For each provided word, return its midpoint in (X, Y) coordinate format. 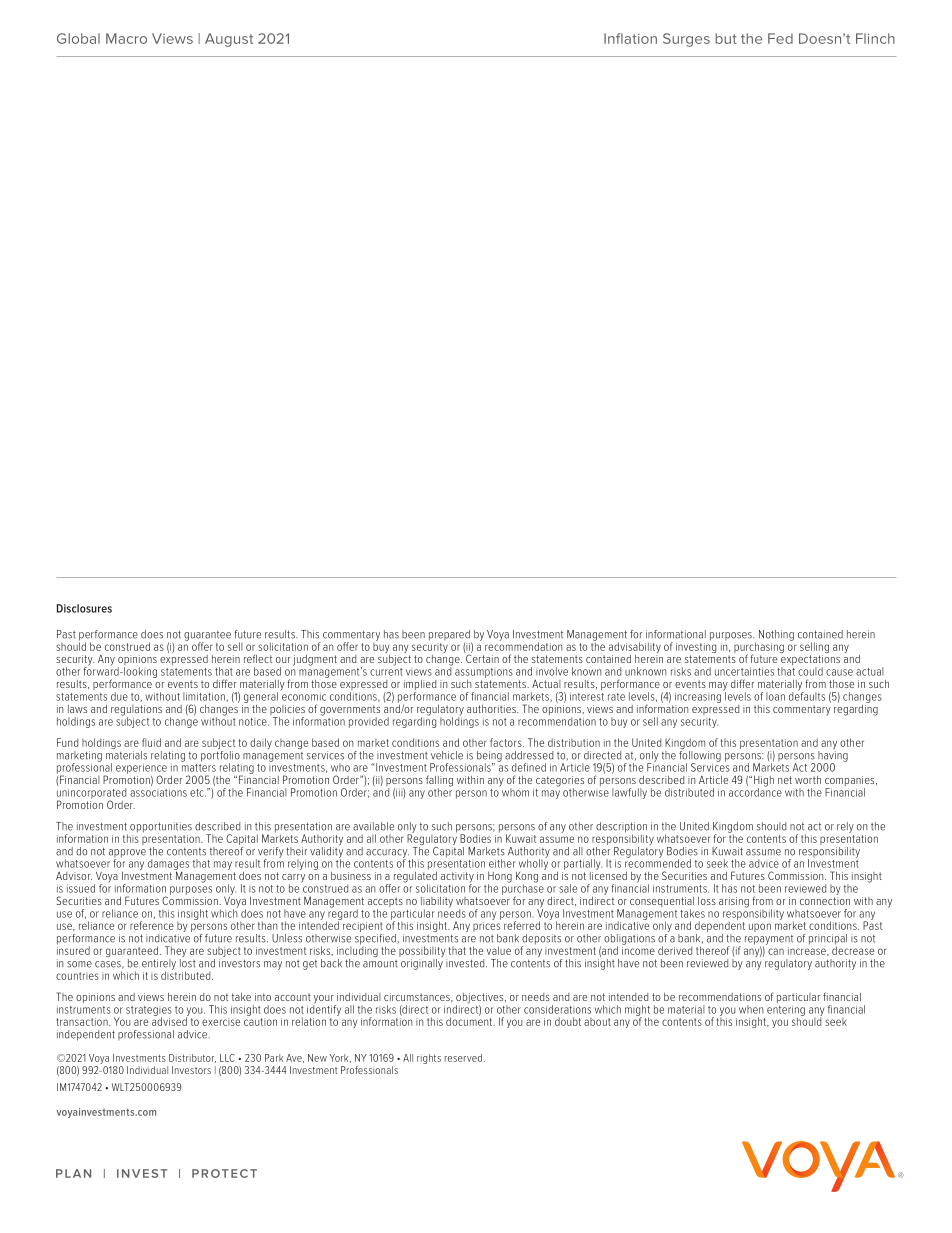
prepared (450, 636)
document (470, 1020)
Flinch (875, 38)
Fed (780, 38)
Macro (126, 38)
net (785, 780)
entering (786, 1012)
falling (439, 782)
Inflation (630, 38)
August (229, 40)
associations (158, 793)
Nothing (776, 635)
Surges (686, 40)
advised (170, 1020)
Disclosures (84, 608)
